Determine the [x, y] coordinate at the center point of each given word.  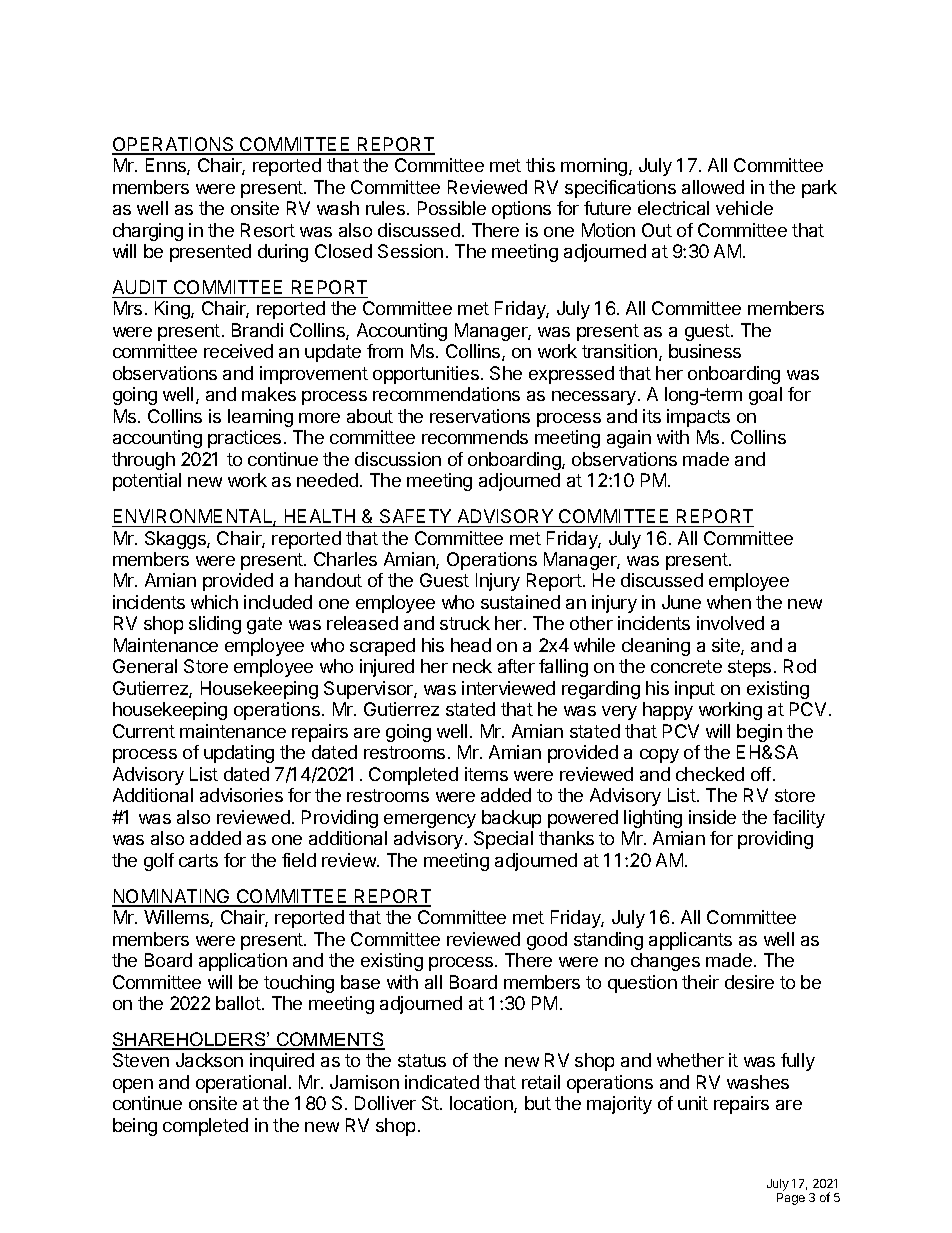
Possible [452, 208]
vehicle [744, 208]
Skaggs [176, 540]
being [135, 1127]
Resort [268, 230]
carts [198, 860]
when [729, 602]
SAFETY [415, 516]
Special [503, 840]
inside [712, 817]
